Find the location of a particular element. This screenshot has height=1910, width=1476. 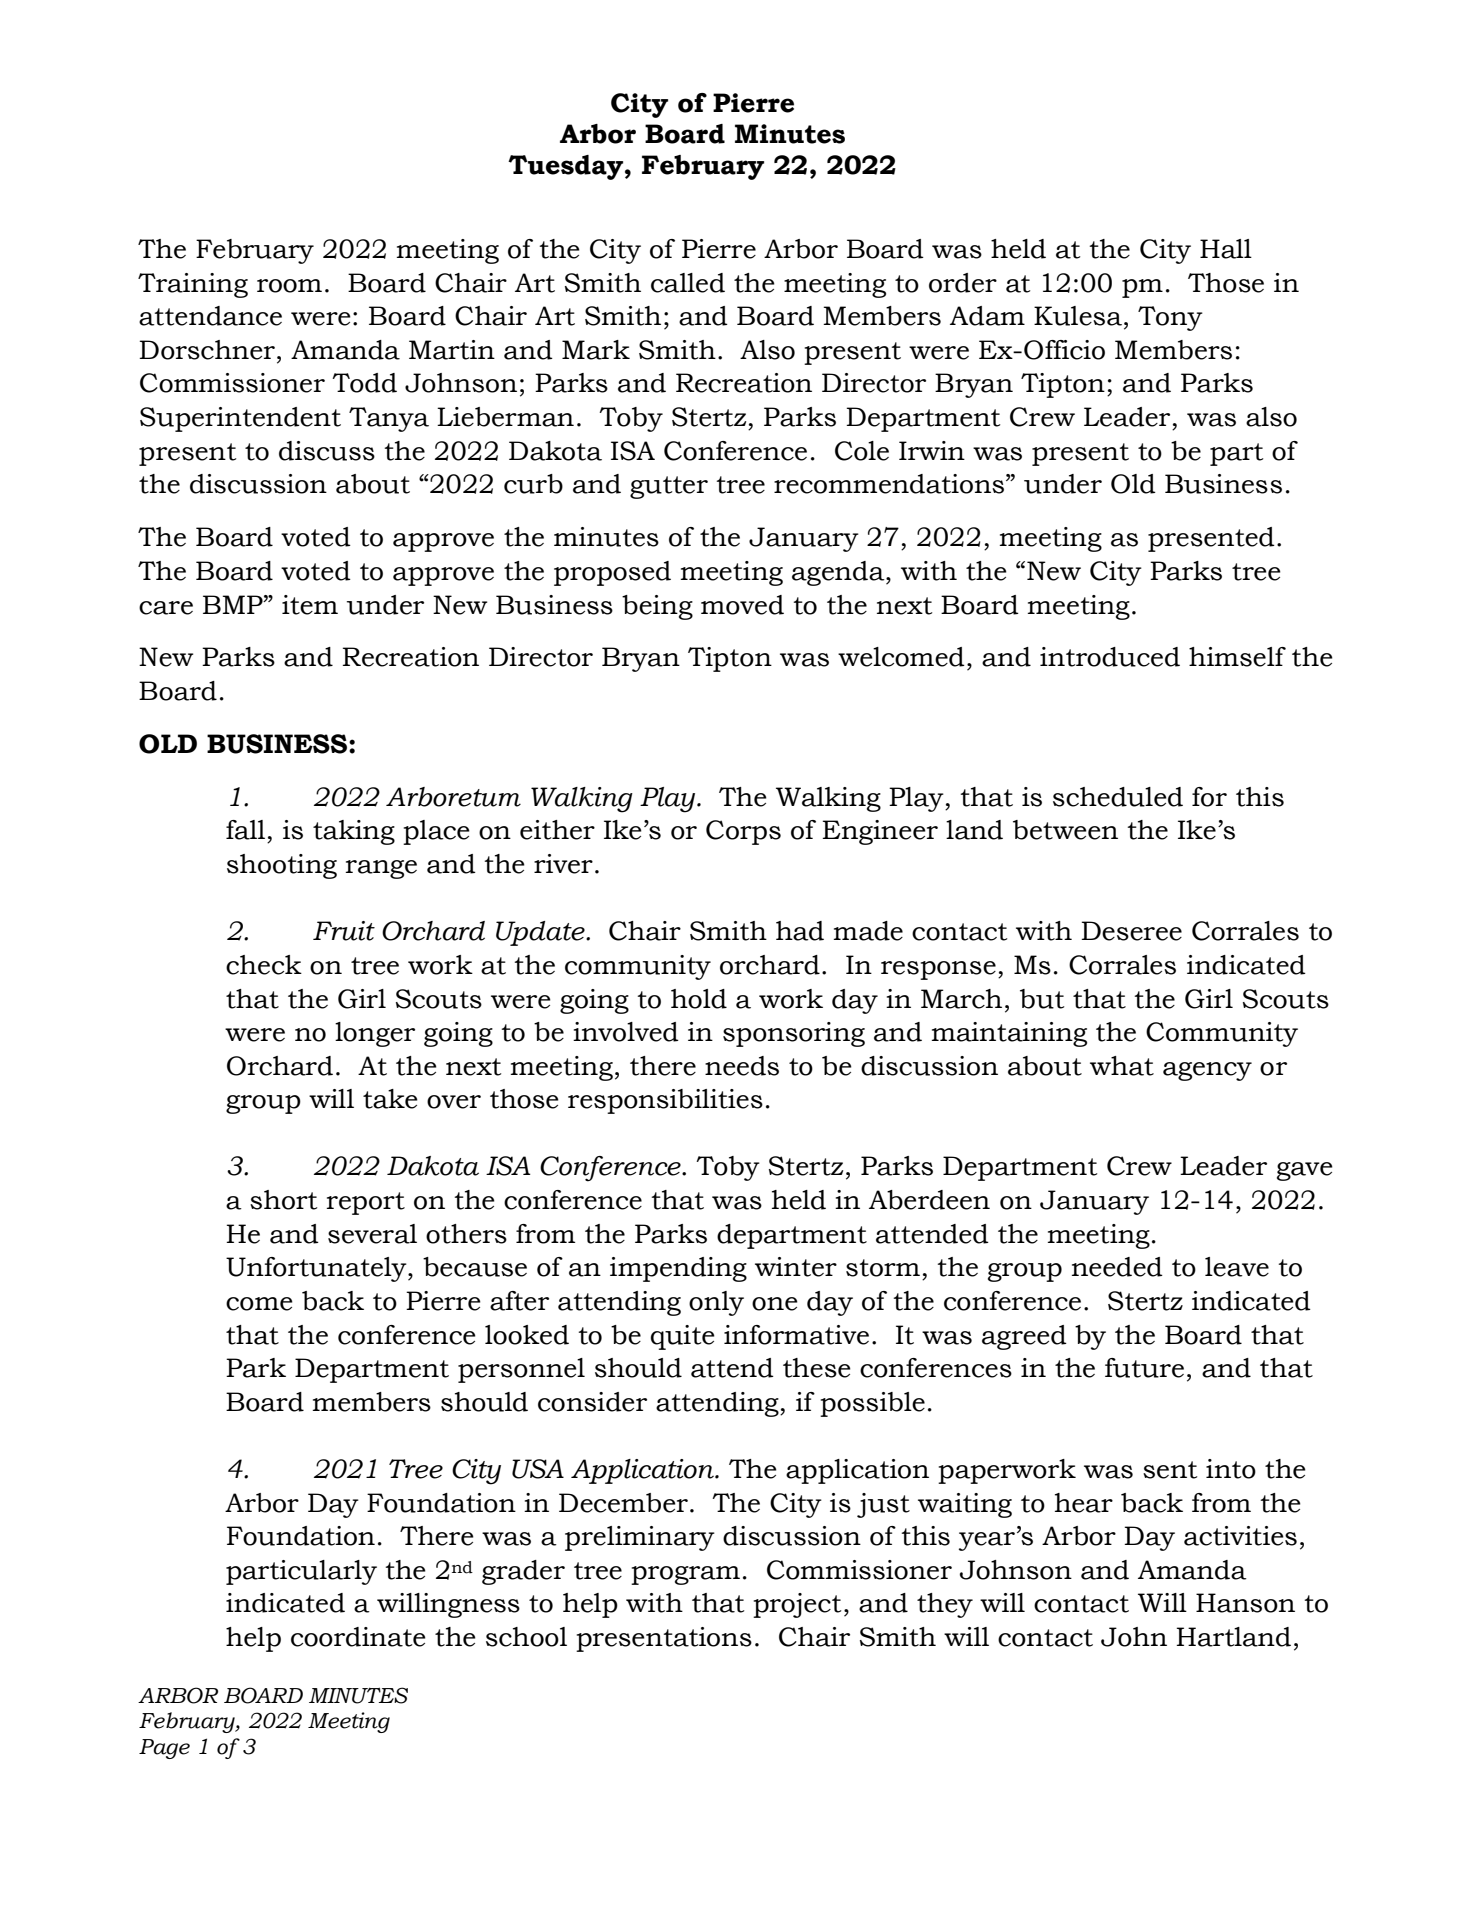

room is located at coordinates (289, 286).
